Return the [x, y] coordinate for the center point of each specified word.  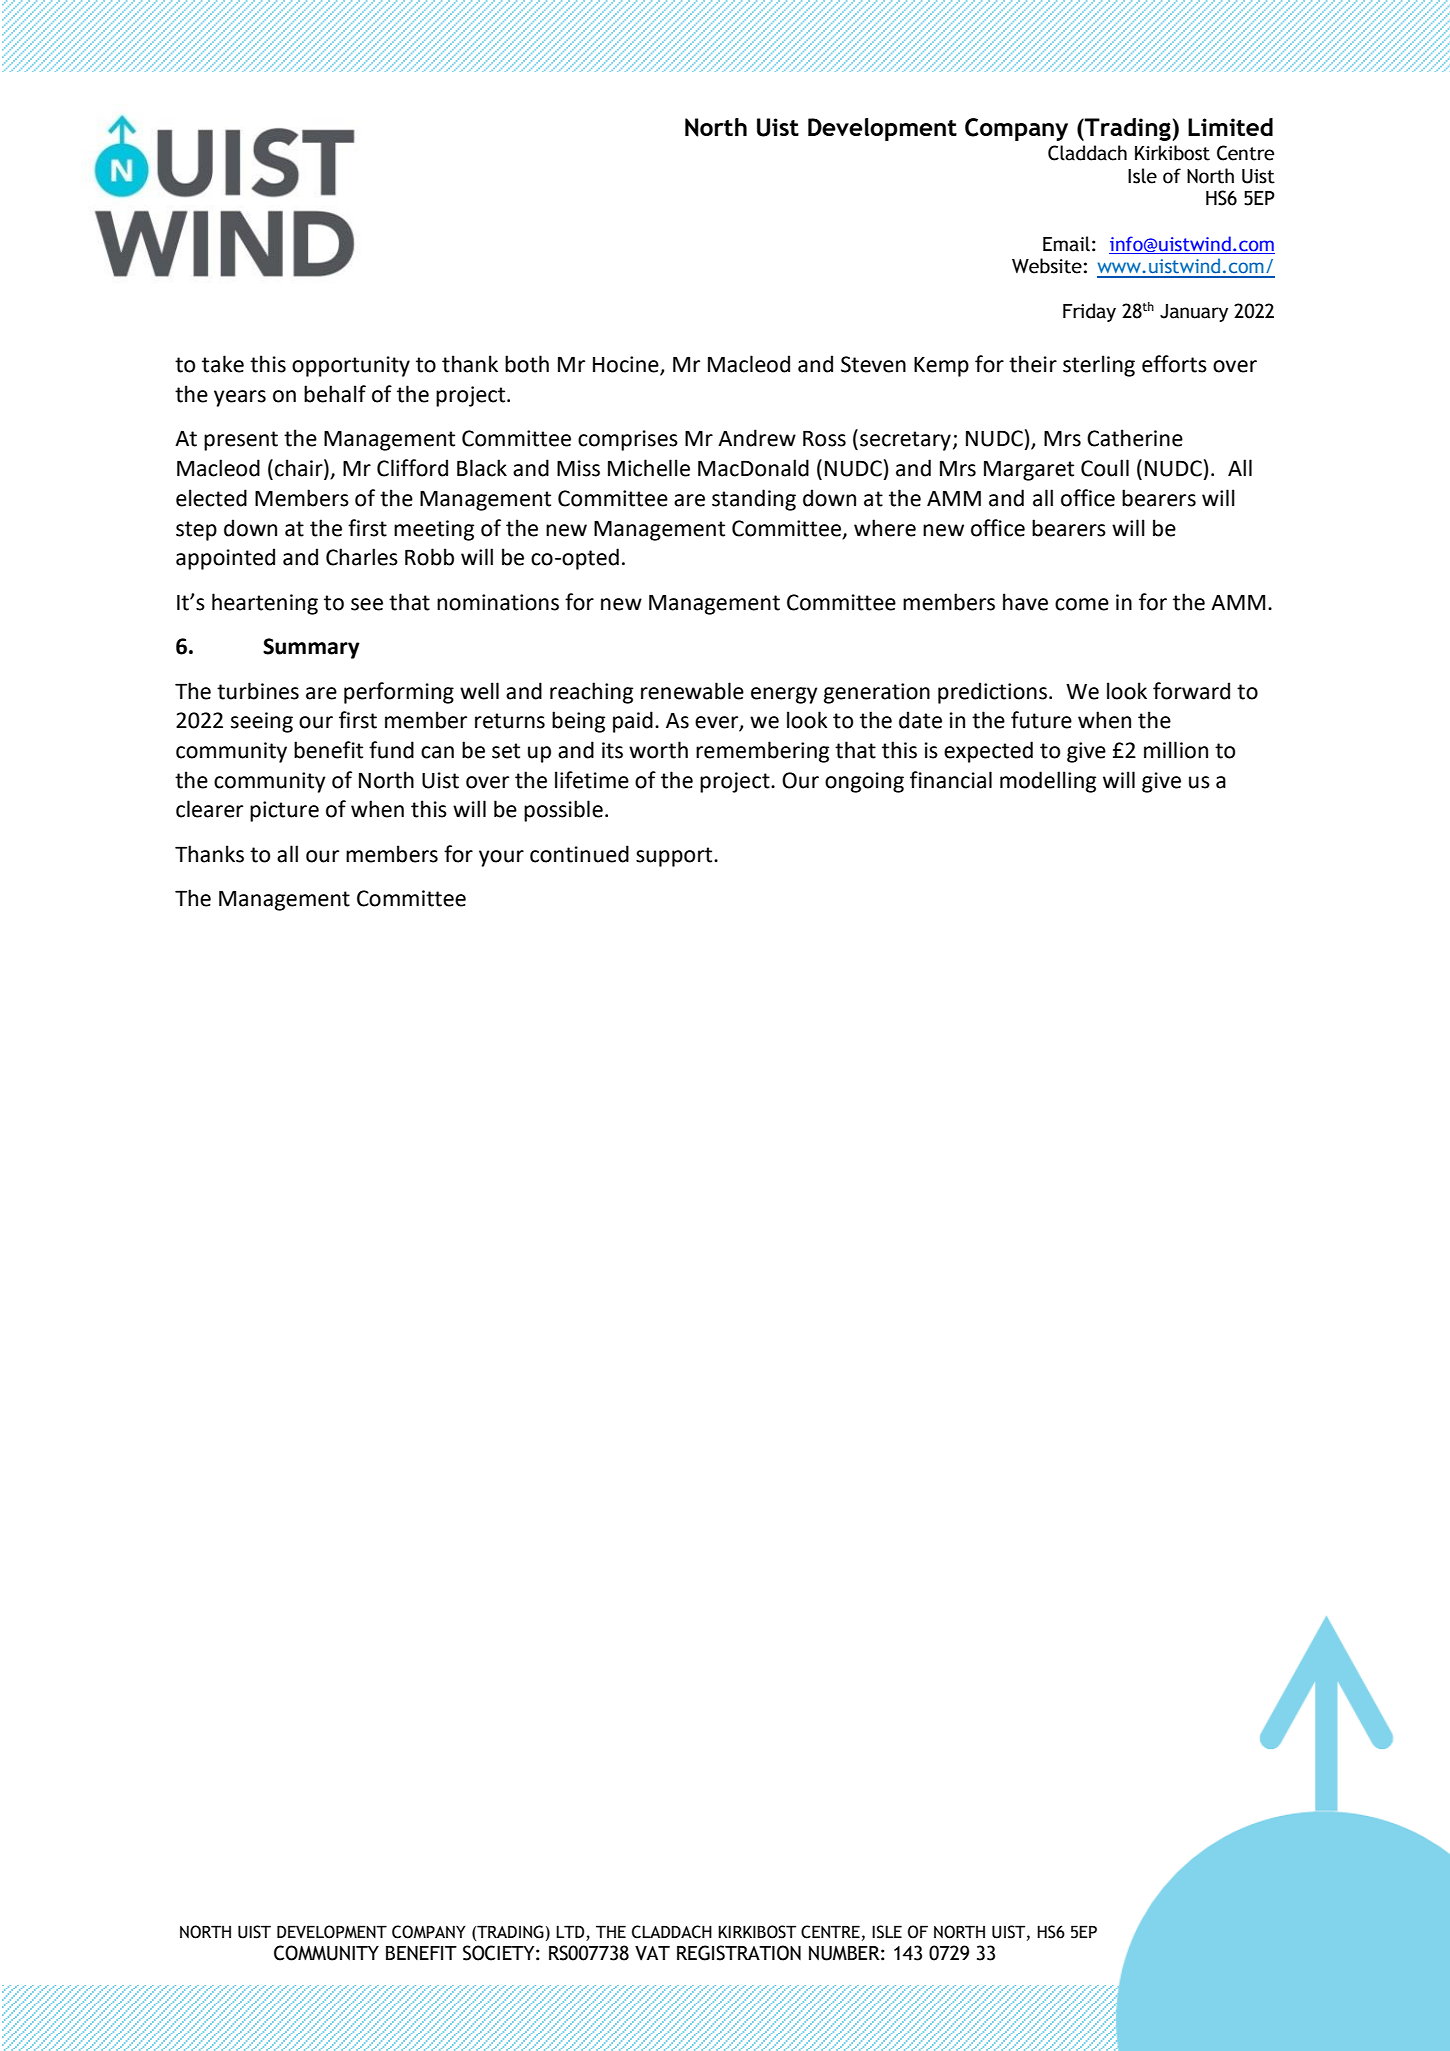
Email [1066, 244]
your [501, 858]
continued [579, 854]
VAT [652, 1953]
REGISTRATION [739, 1953]
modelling [1048, 782]
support [675, 857]
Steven [873, 364]
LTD [570, 1931]
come [1082, 604]
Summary [311, 648]
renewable [692, 691]
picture [284, 811]
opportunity [351, 366]
